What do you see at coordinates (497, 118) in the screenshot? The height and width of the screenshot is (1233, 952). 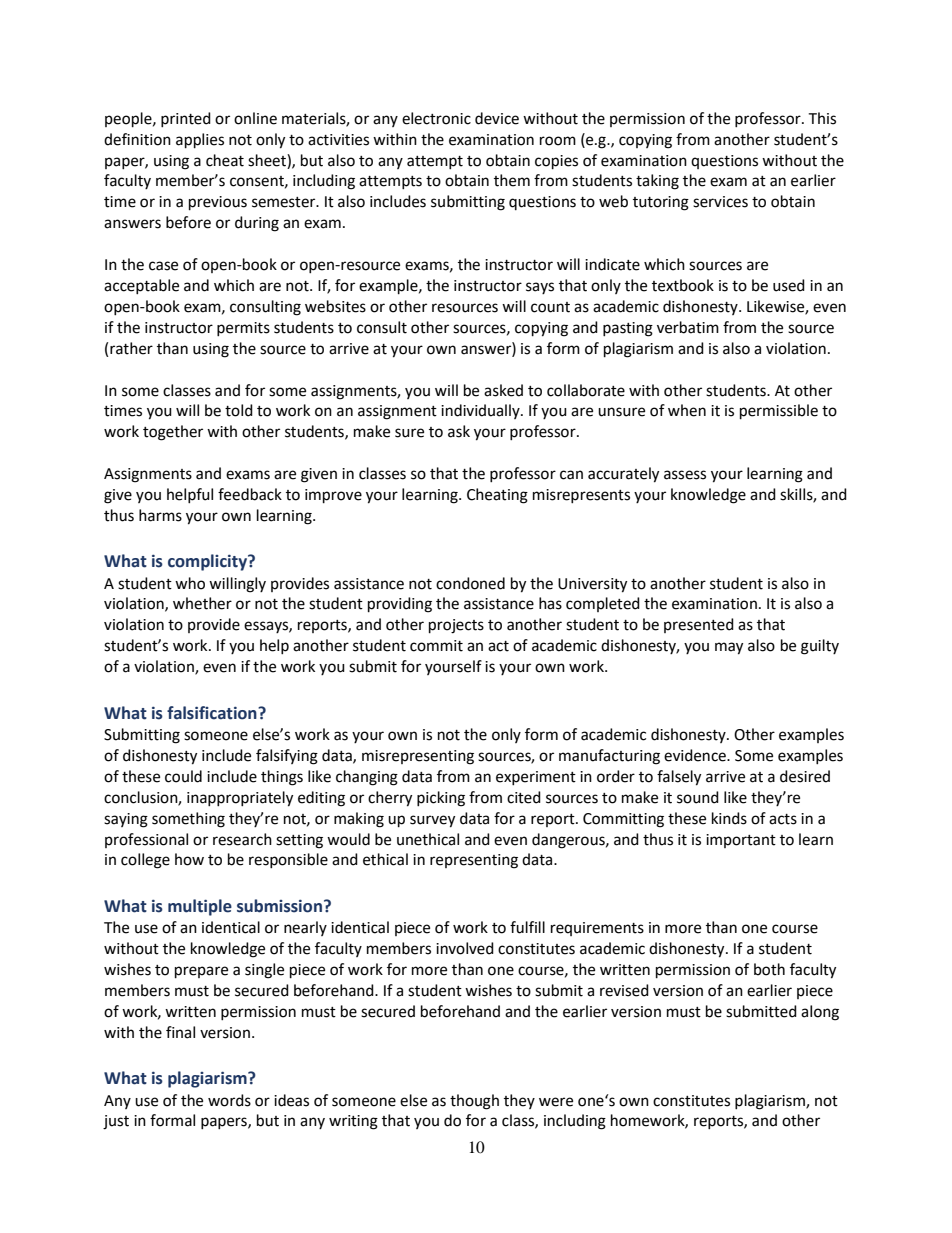 I see `device` at bounding box center [497, 118].
